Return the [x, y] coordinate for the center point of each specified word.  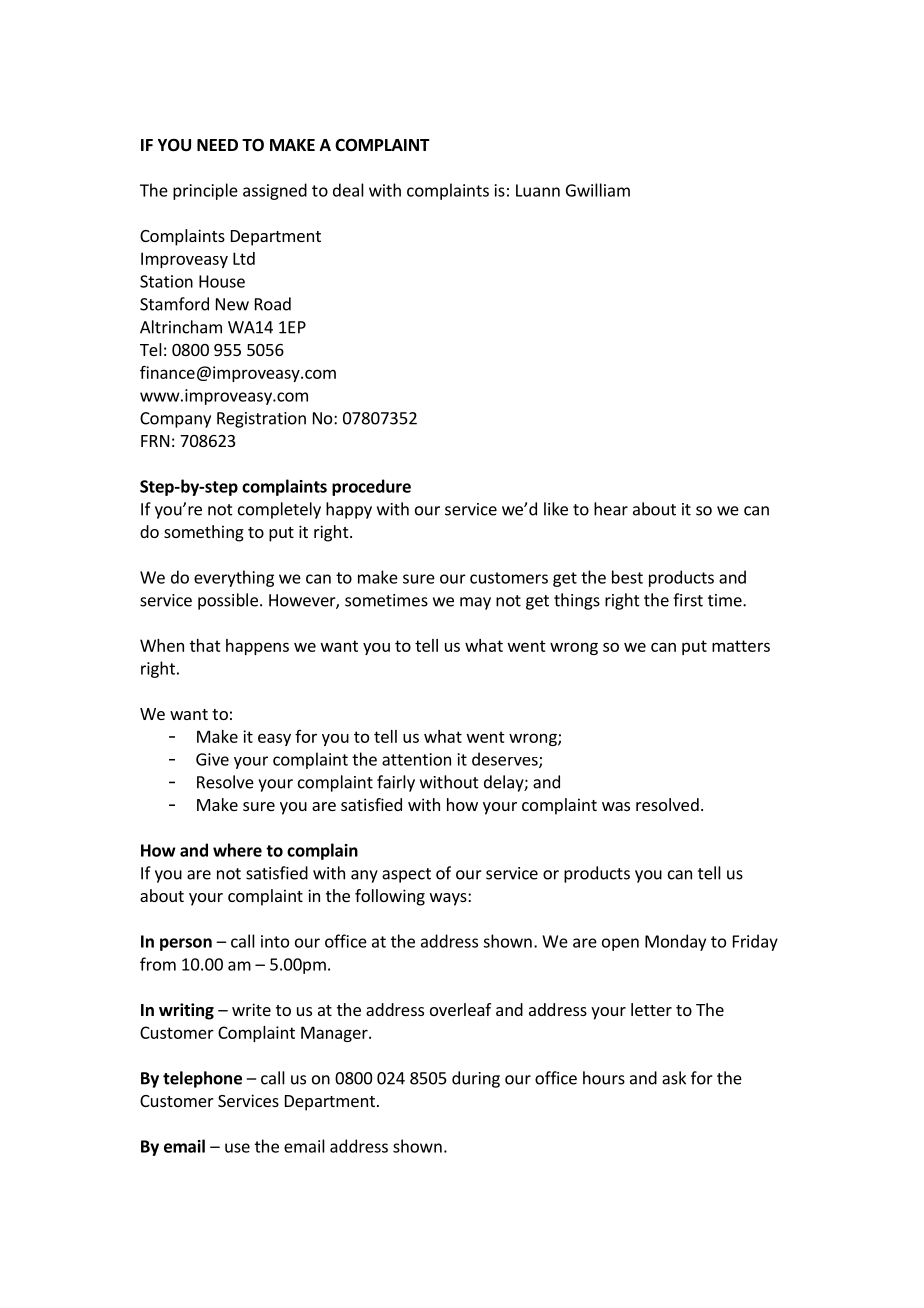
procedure [371, 487]
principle [205, 191]
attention [416, 759]
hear [611, 509]
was [616, 806]
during [476, 1079]
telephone [202, 1079]
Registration [261, 420]
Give [212, 759]
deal [348, 190]
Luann [538, 190]
